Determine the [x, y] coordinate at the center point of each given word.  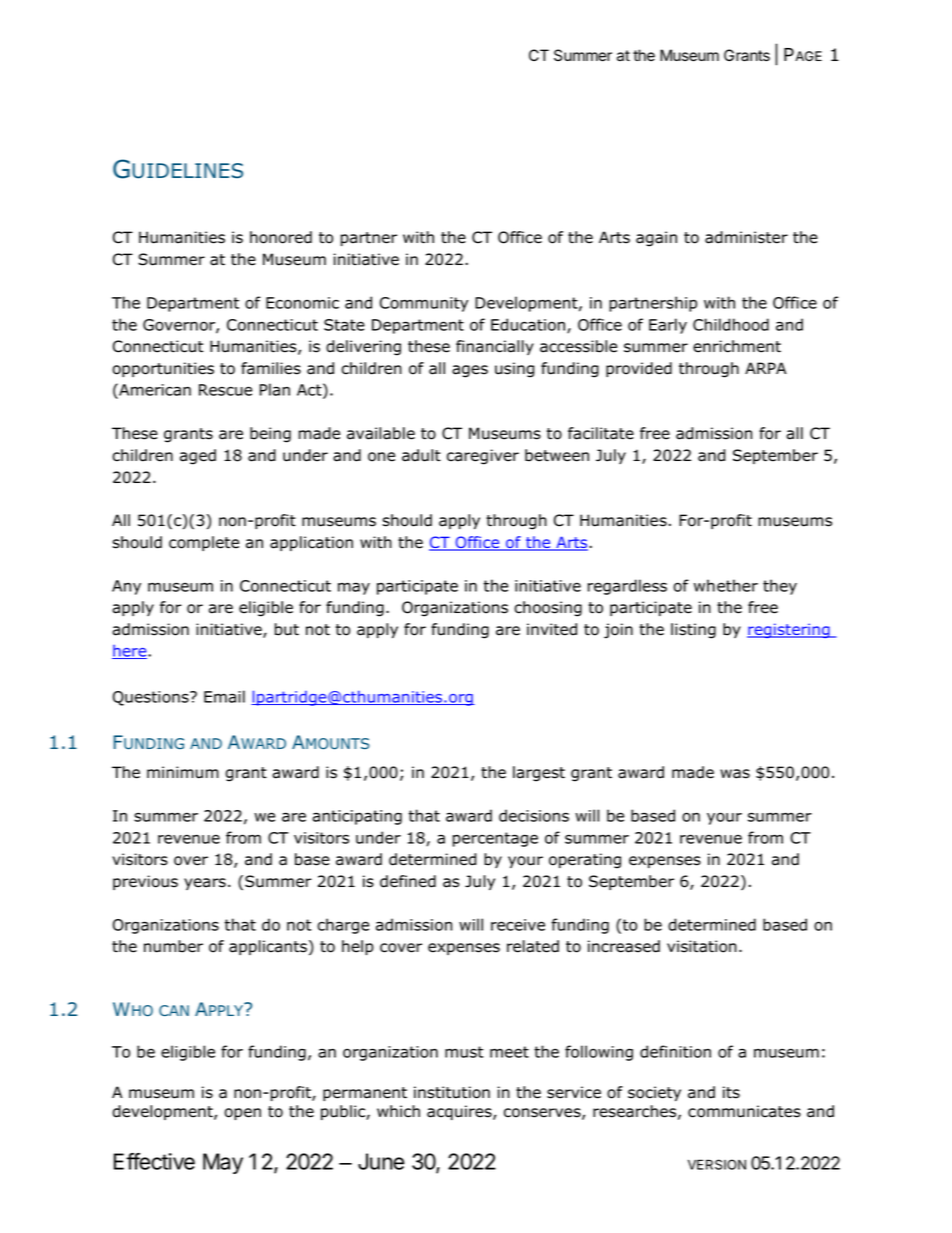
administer [746, 237]
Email [224, 696]
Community [424, 304]
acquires [460, 1112]
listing [693, 631]
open [242, 1114]
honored [281, 237]
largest [539, 774]
